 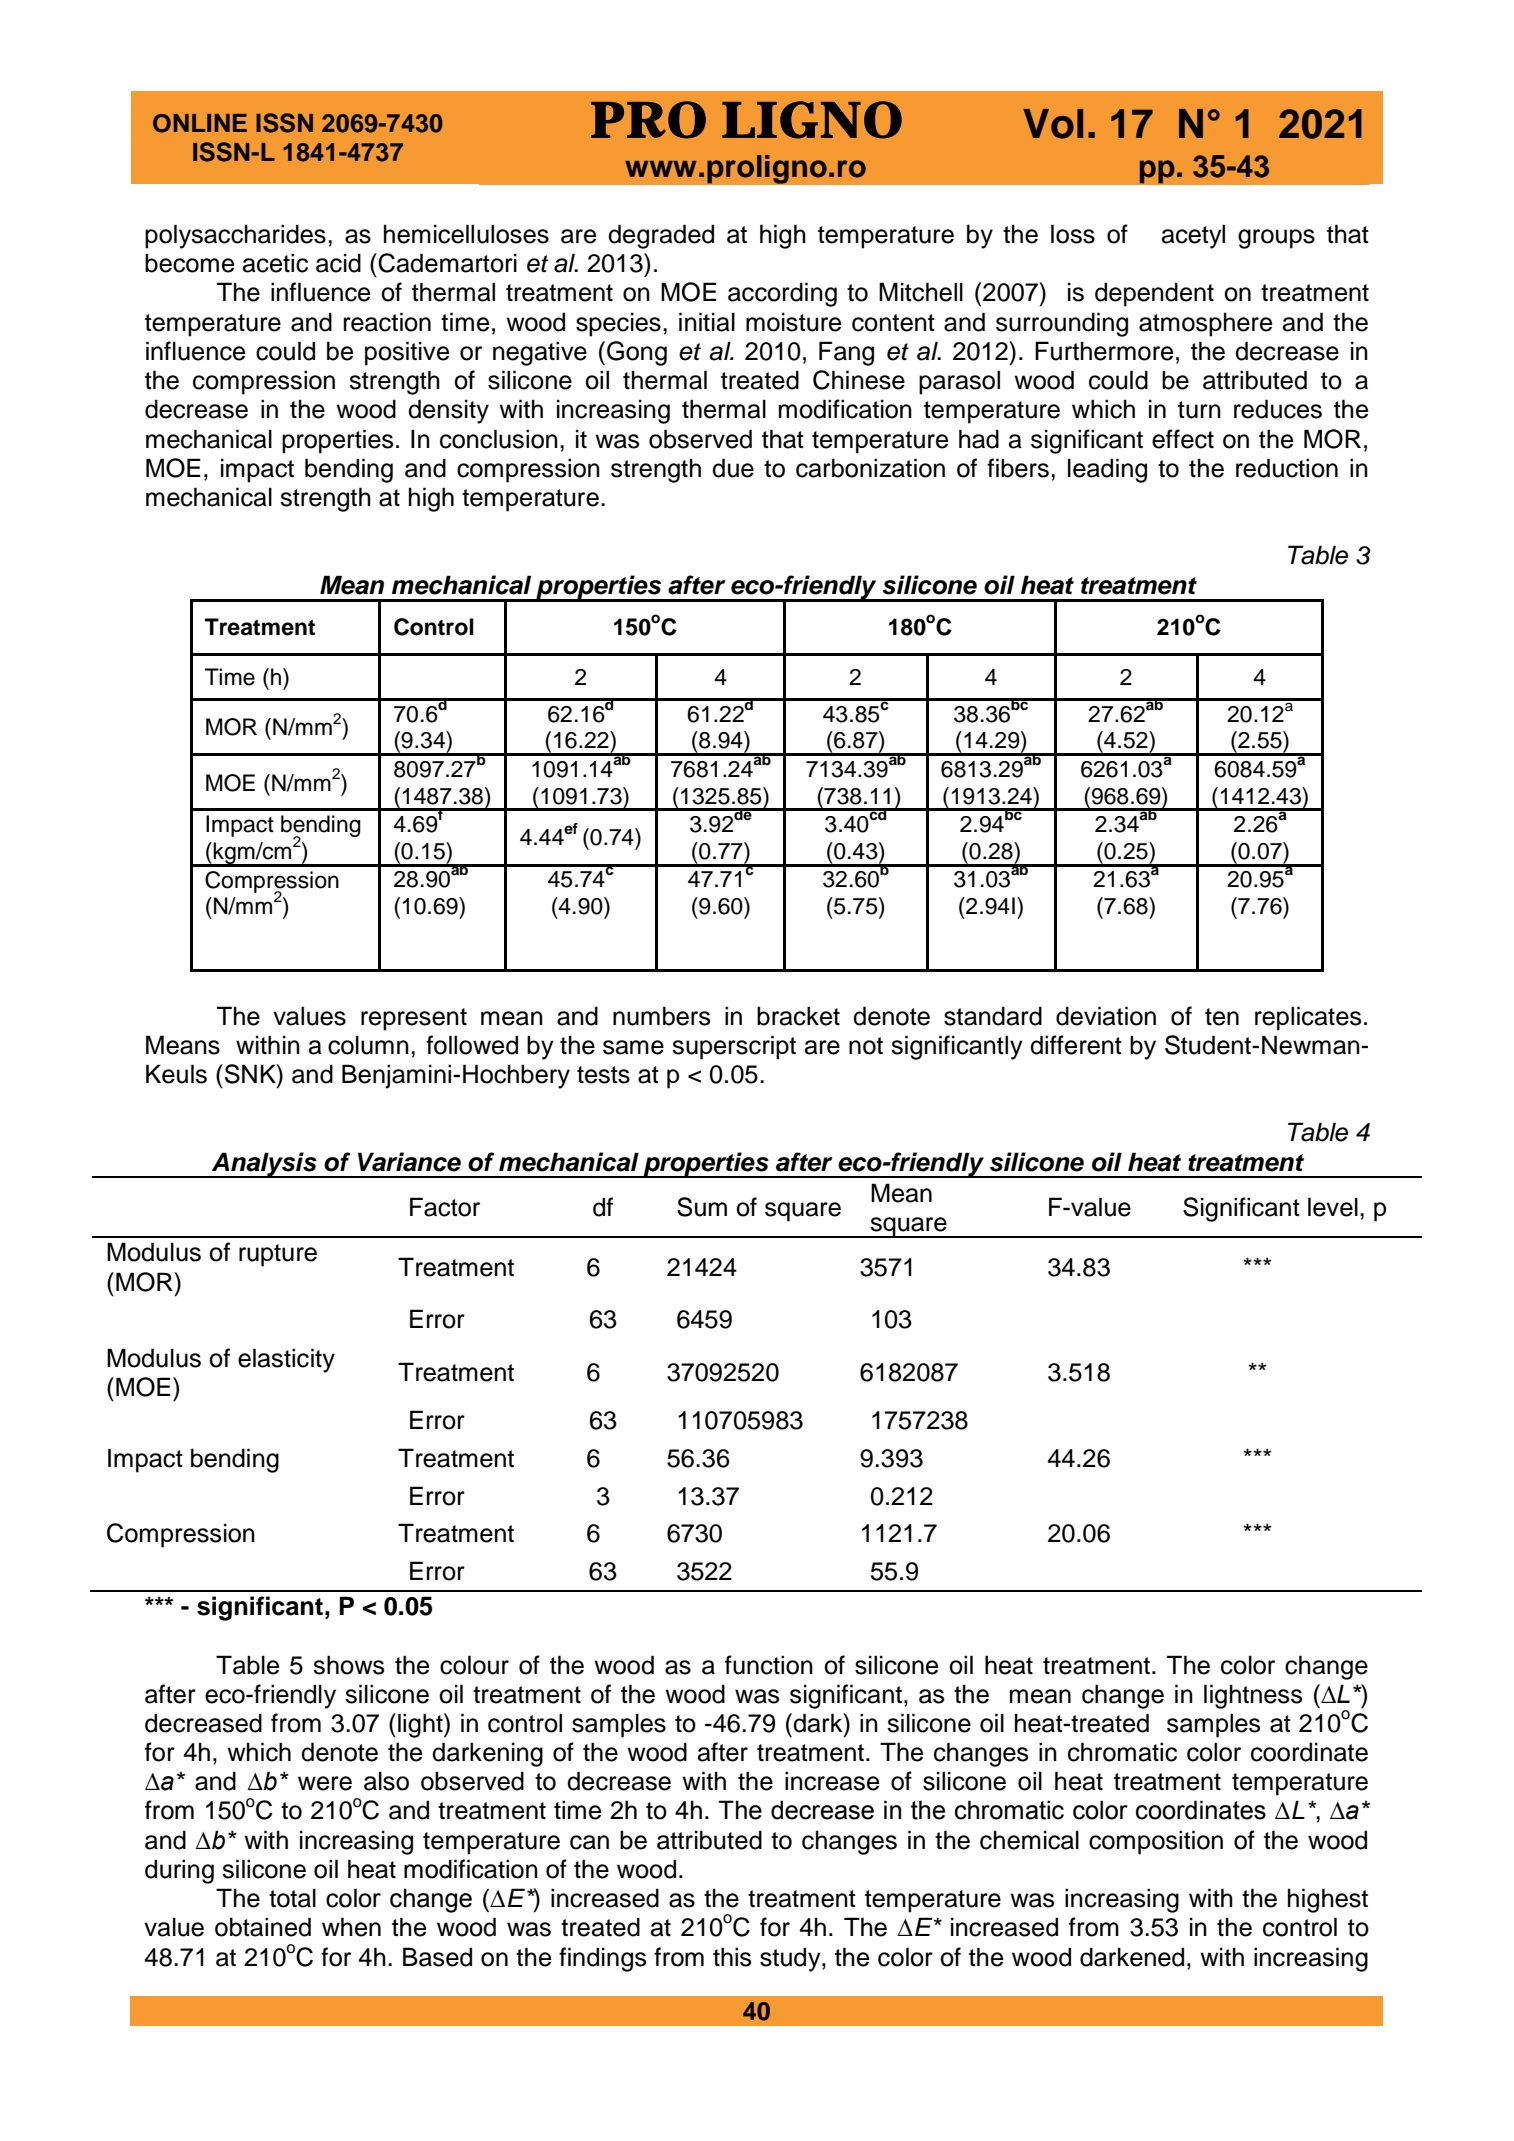 I want to click on superscript, so click(x=734, y=1047).
